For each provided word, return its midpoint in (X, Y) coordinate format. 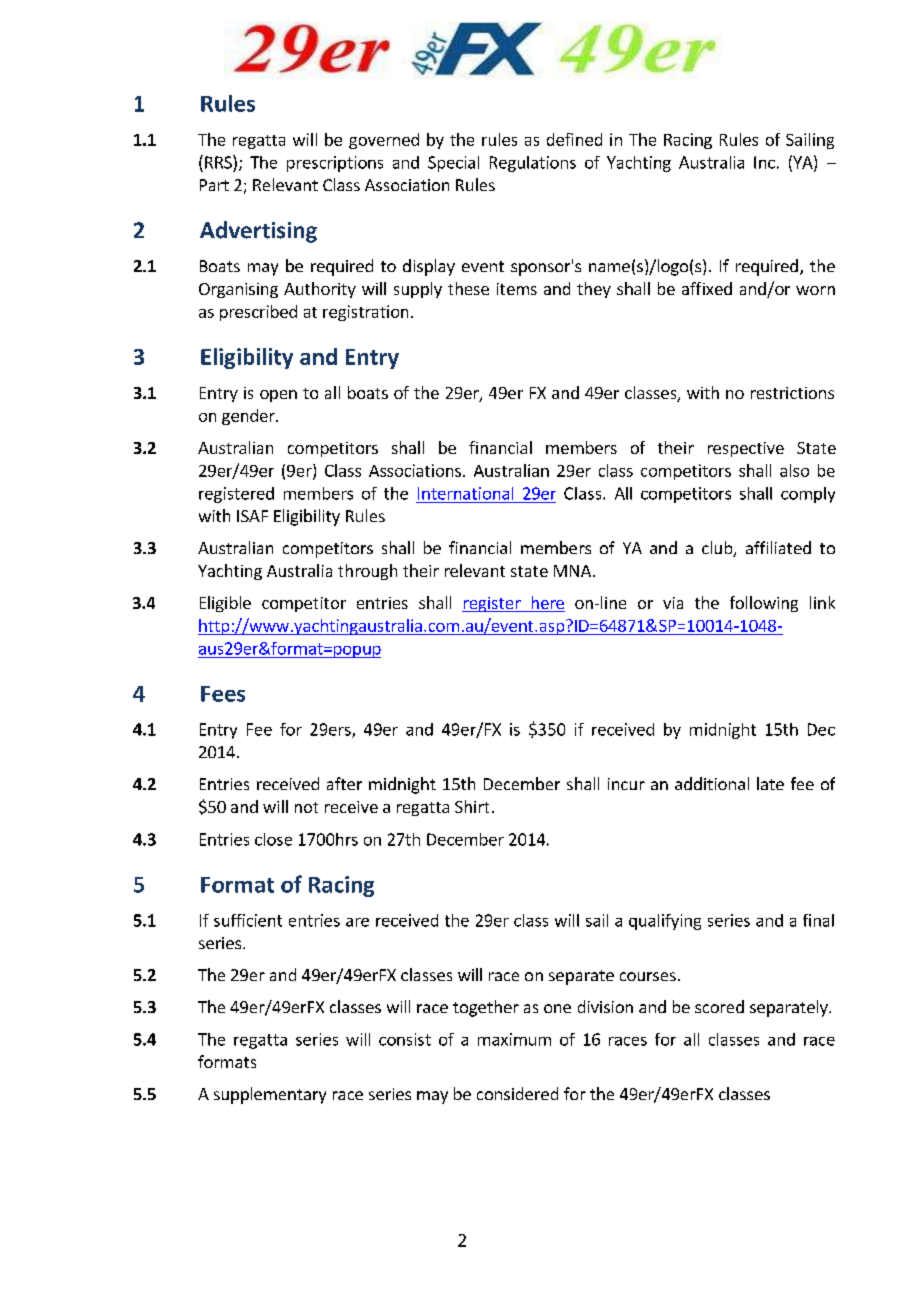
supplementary (270, 1095)
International (465, 493)
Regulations (533, 164)
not (306, 807)
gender (249, 417)
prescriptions (335, 164)
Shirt (472, 806)
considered (517, 1093)
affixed (707, 288)
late (770, 783)
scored (719, 1006)
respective (746, 449)
